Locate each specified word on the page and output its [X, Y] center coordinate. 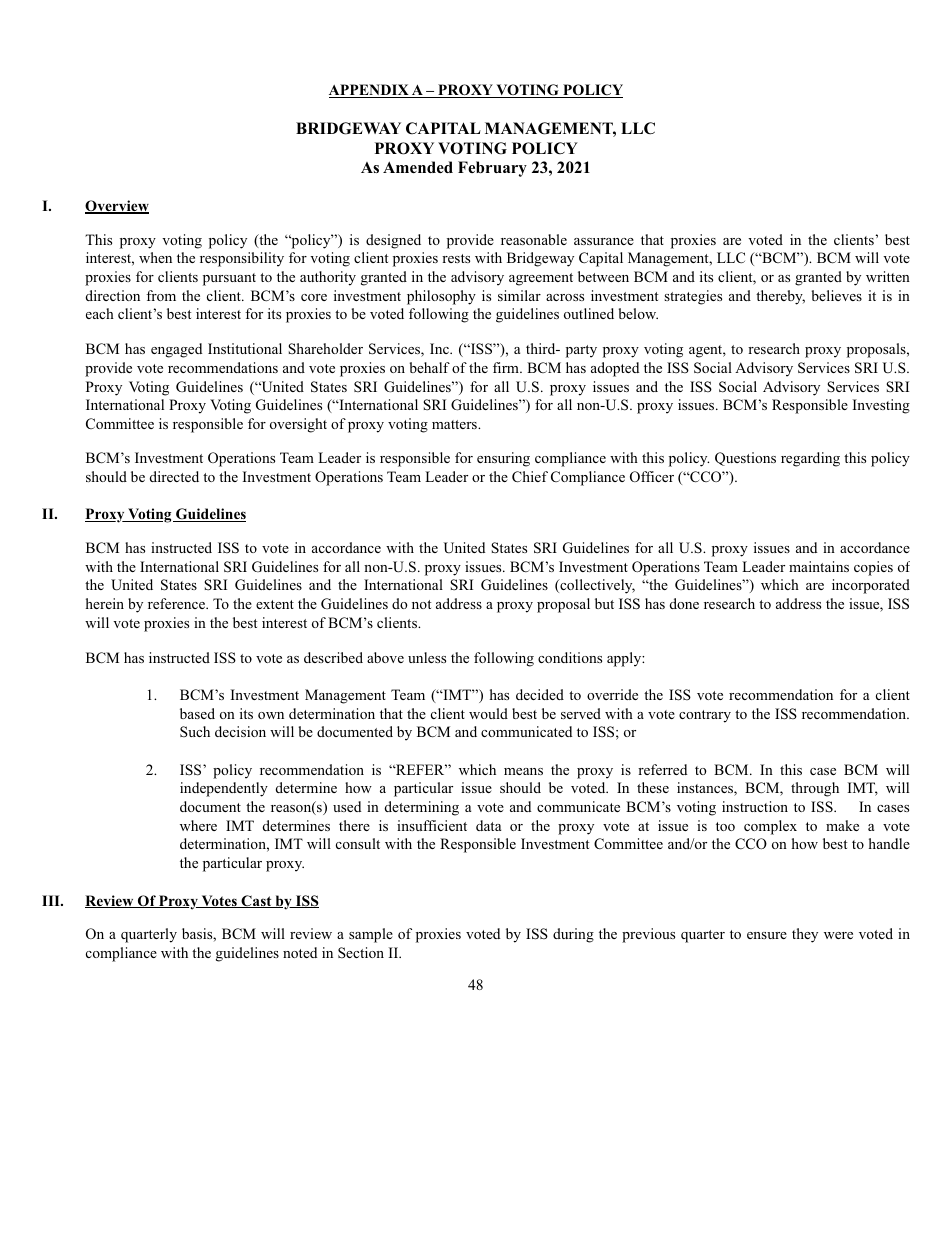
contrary [705, 716]
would [488, 713]
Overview [117, 207]
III [52, 900]
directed [174, 476]
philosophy [441, 297]
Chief [530, 477]
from [161, 295]
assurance [604, 241]
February [492, 169]
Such [195, 731]
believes [837, 295]
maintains [819, 566]
